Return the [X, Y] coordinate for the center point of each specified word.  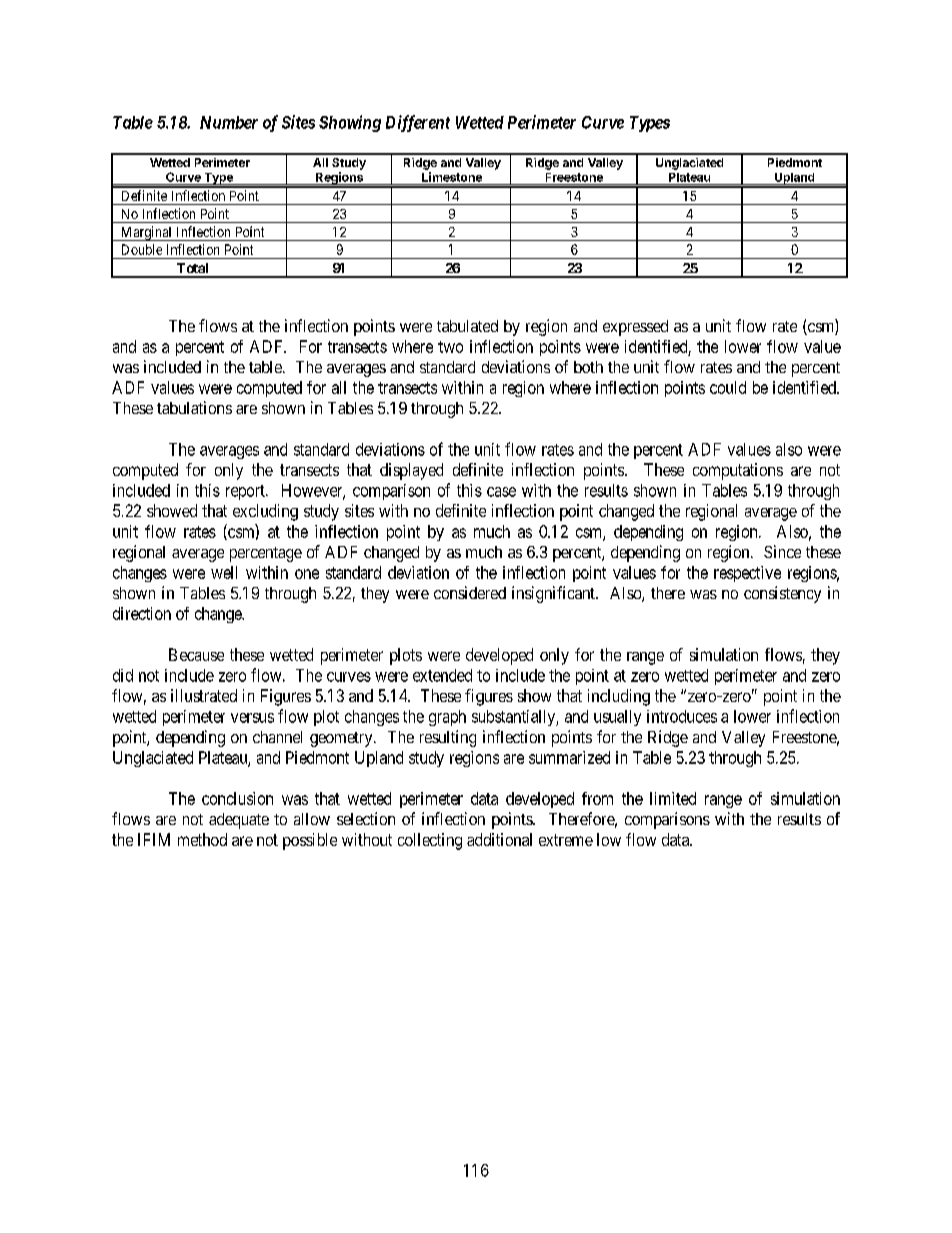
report [246, 492]
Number [229, 122]
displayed [411, 471]
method [202, 839]
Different [418, 123]
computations [738, 471]
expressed [635, 328]
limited [673, 798]
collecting [430, 841]
